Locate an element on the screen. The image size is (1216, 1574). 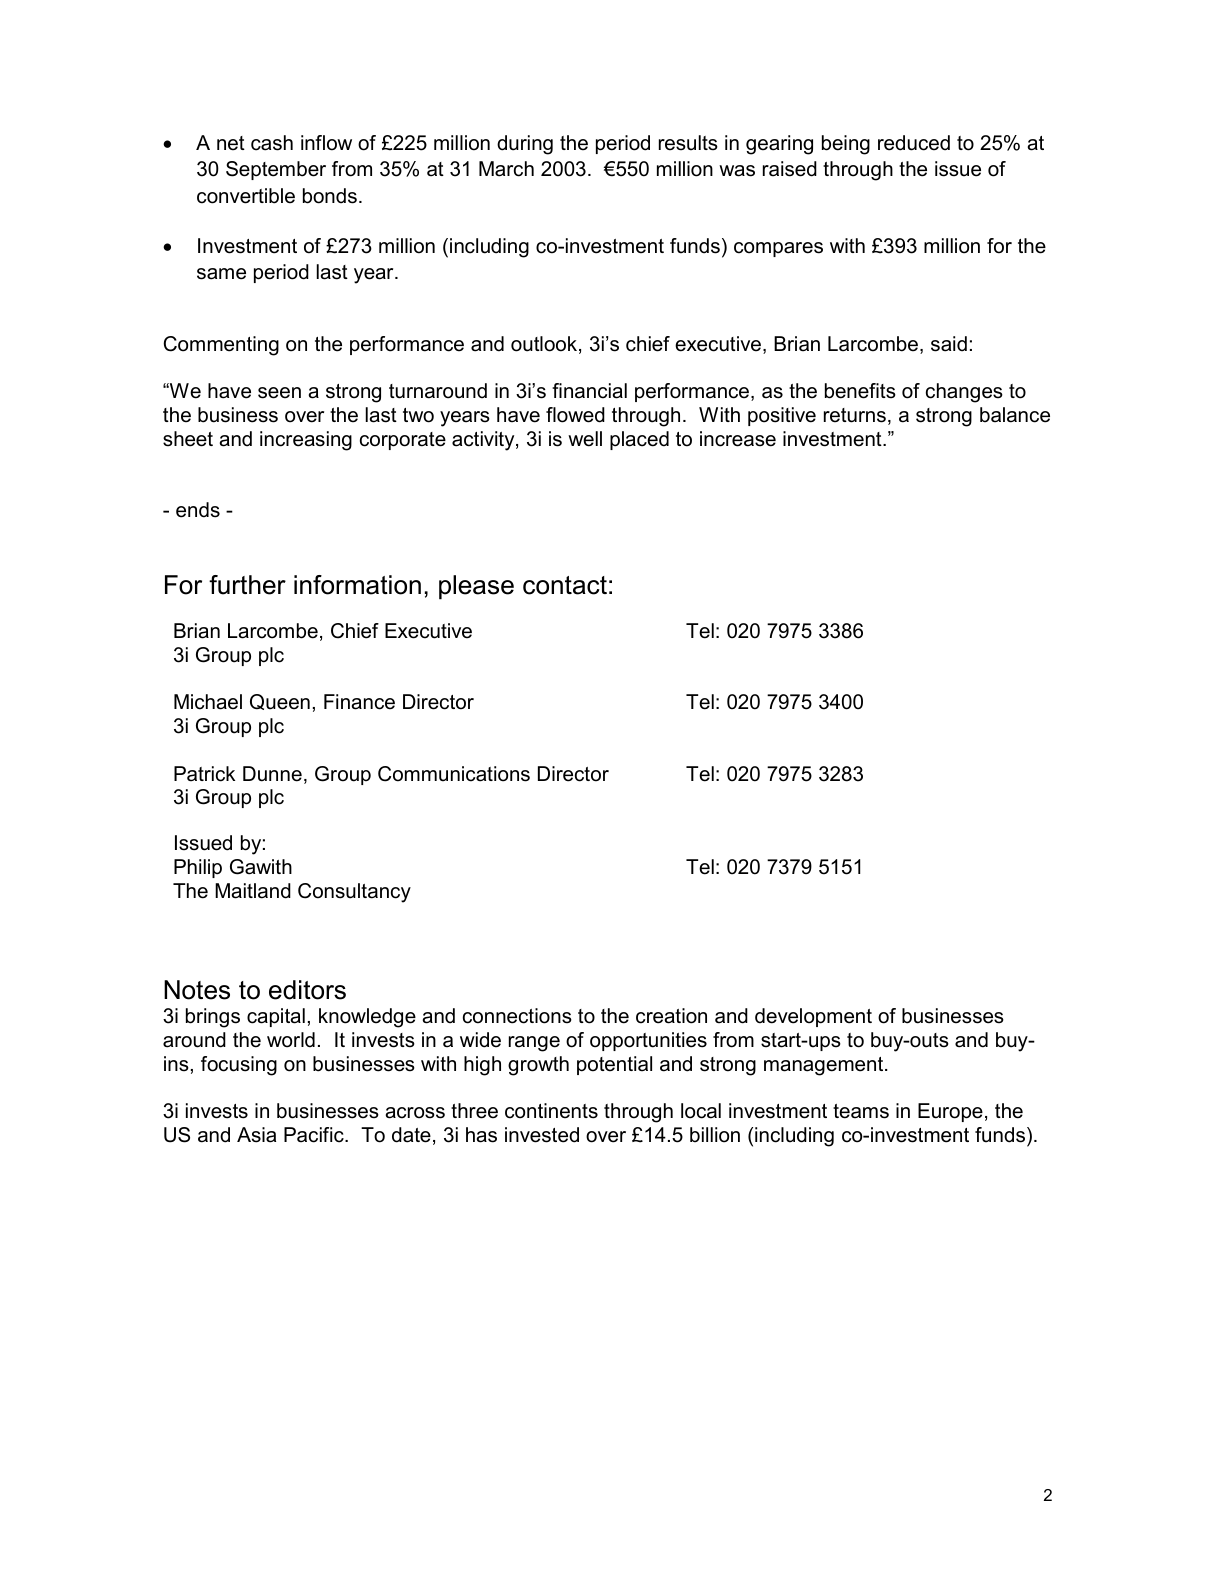
contact is located at coordinates (565, 585).
